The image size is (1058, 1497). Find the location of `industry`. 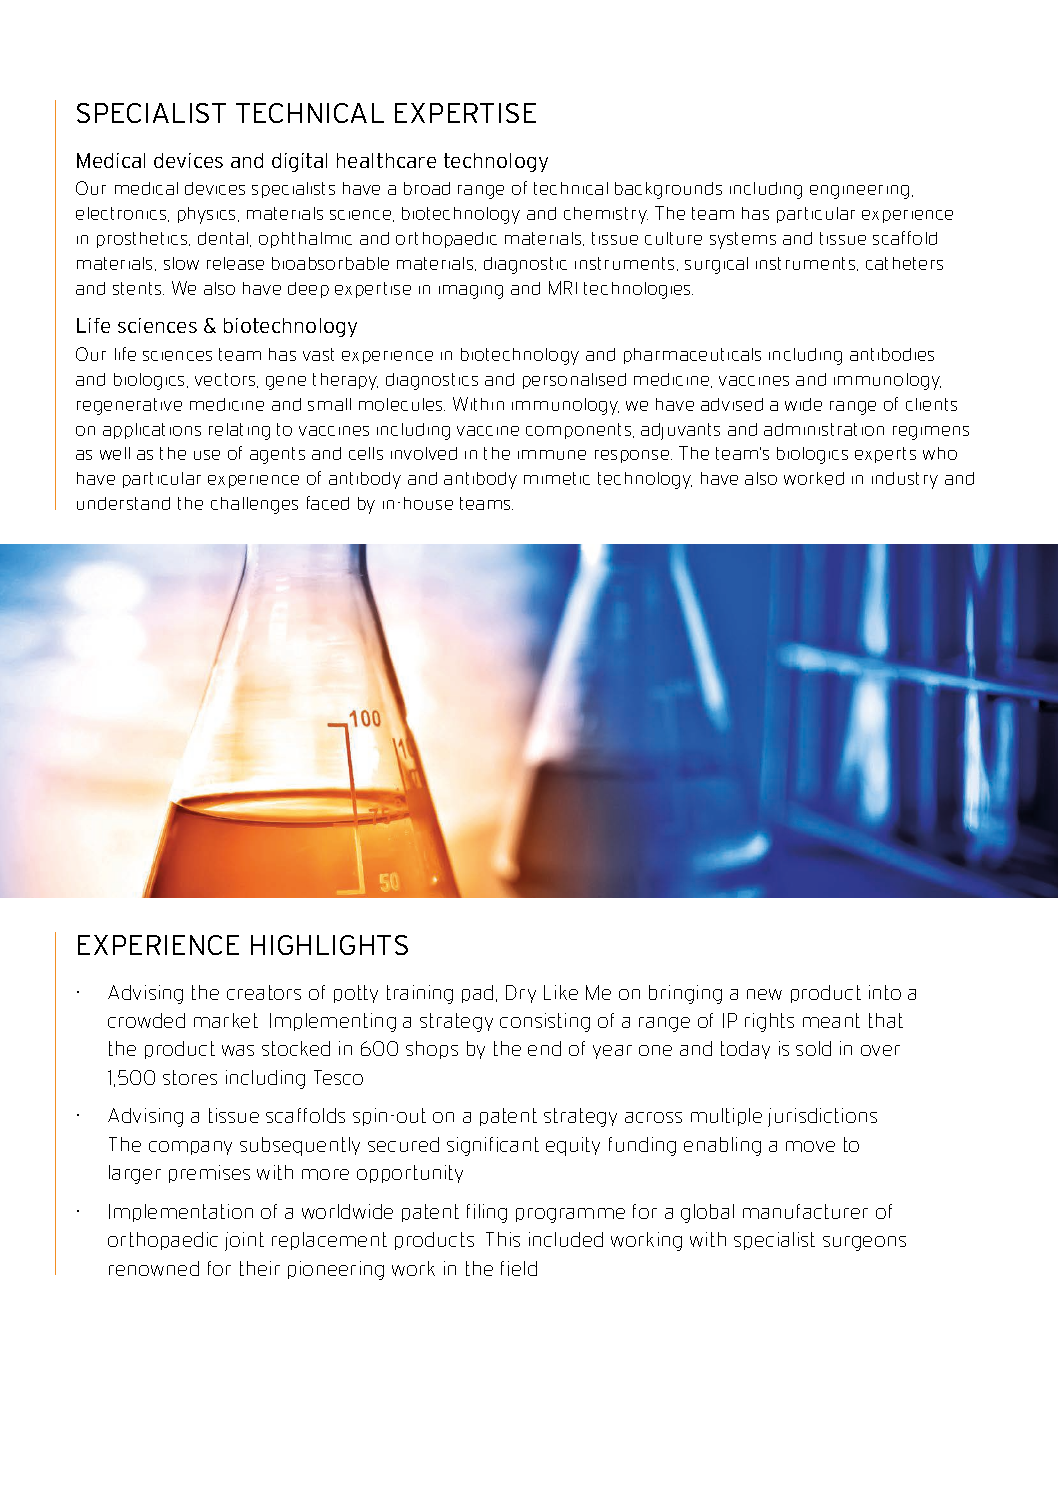

industry is located at coordinates (905, 480).
